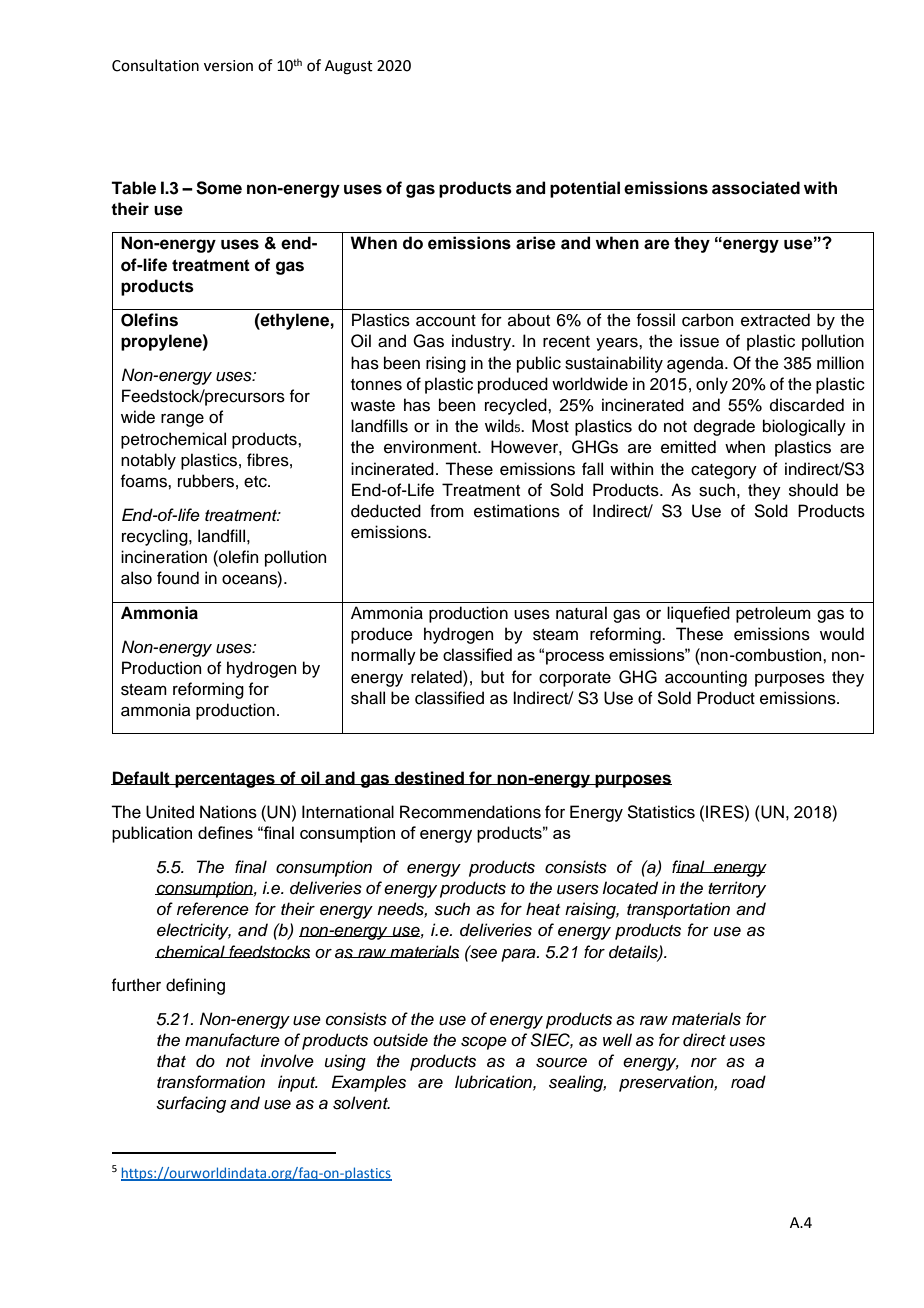  I want to click on extracted, so click(775, 320).
